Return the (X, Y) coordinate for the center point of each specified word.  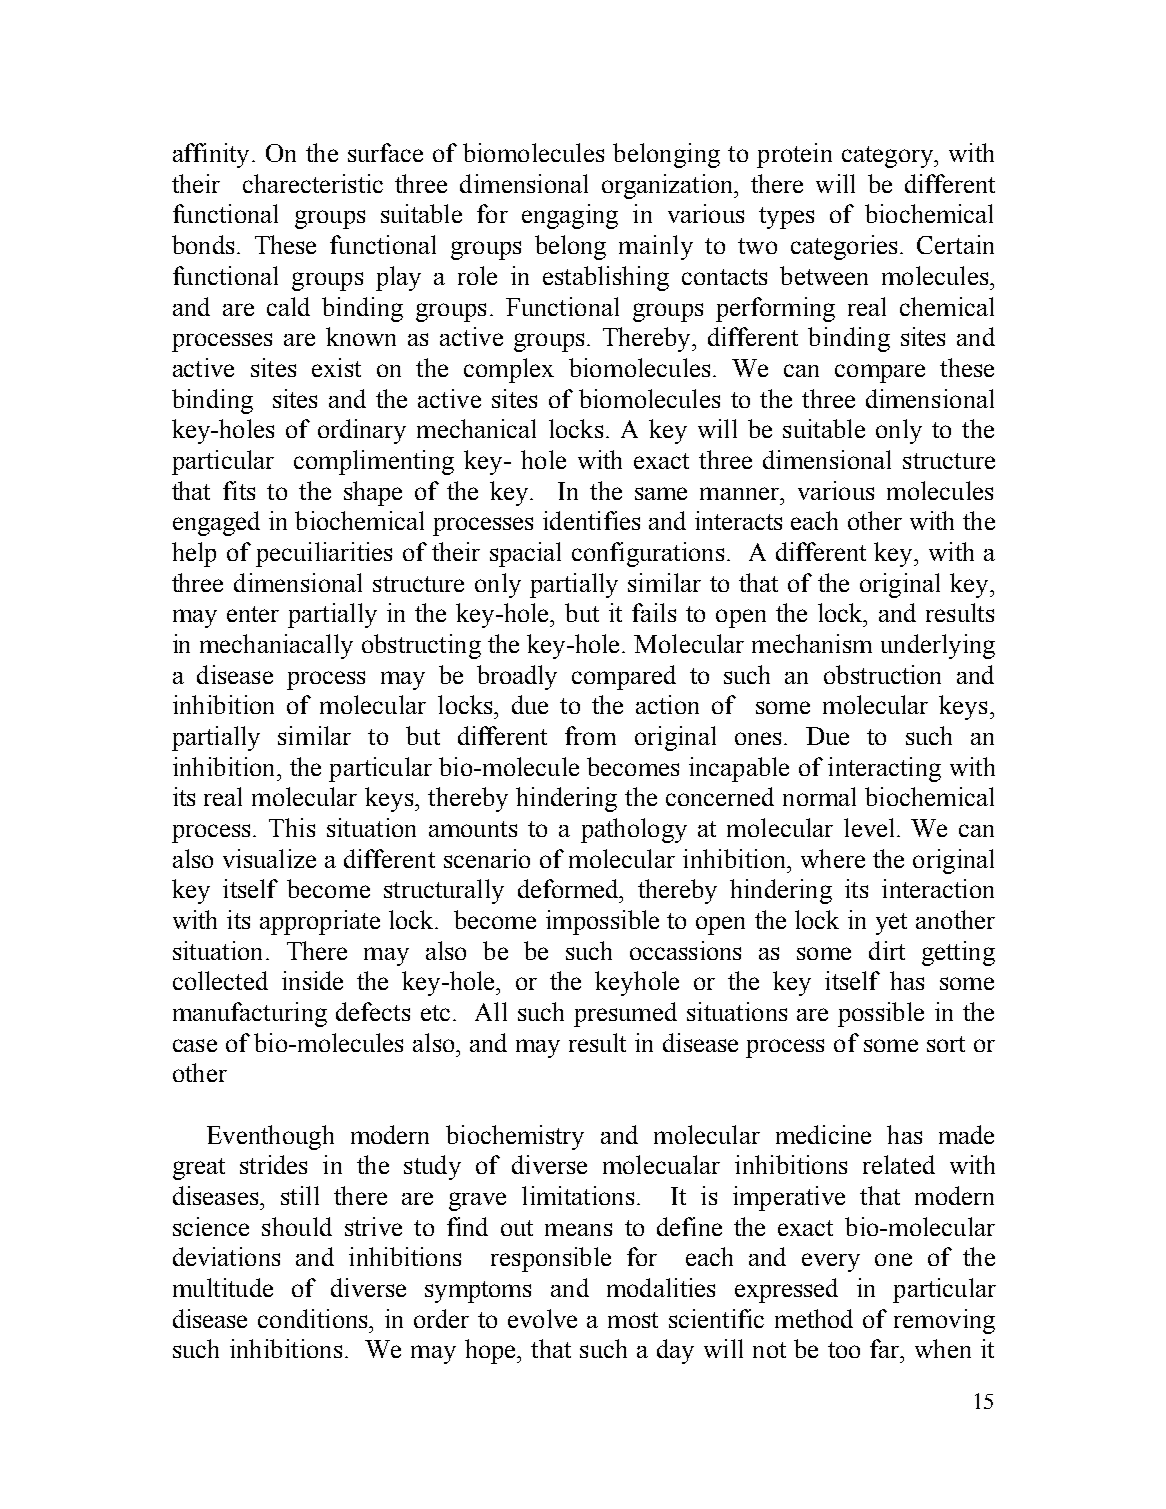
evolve (542, 1318)
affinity (211, 155)
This (292, 827)
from (590, 735)
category (888, 157)
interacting (884, 769)
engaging (570, 216)
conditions (314, 1318)
